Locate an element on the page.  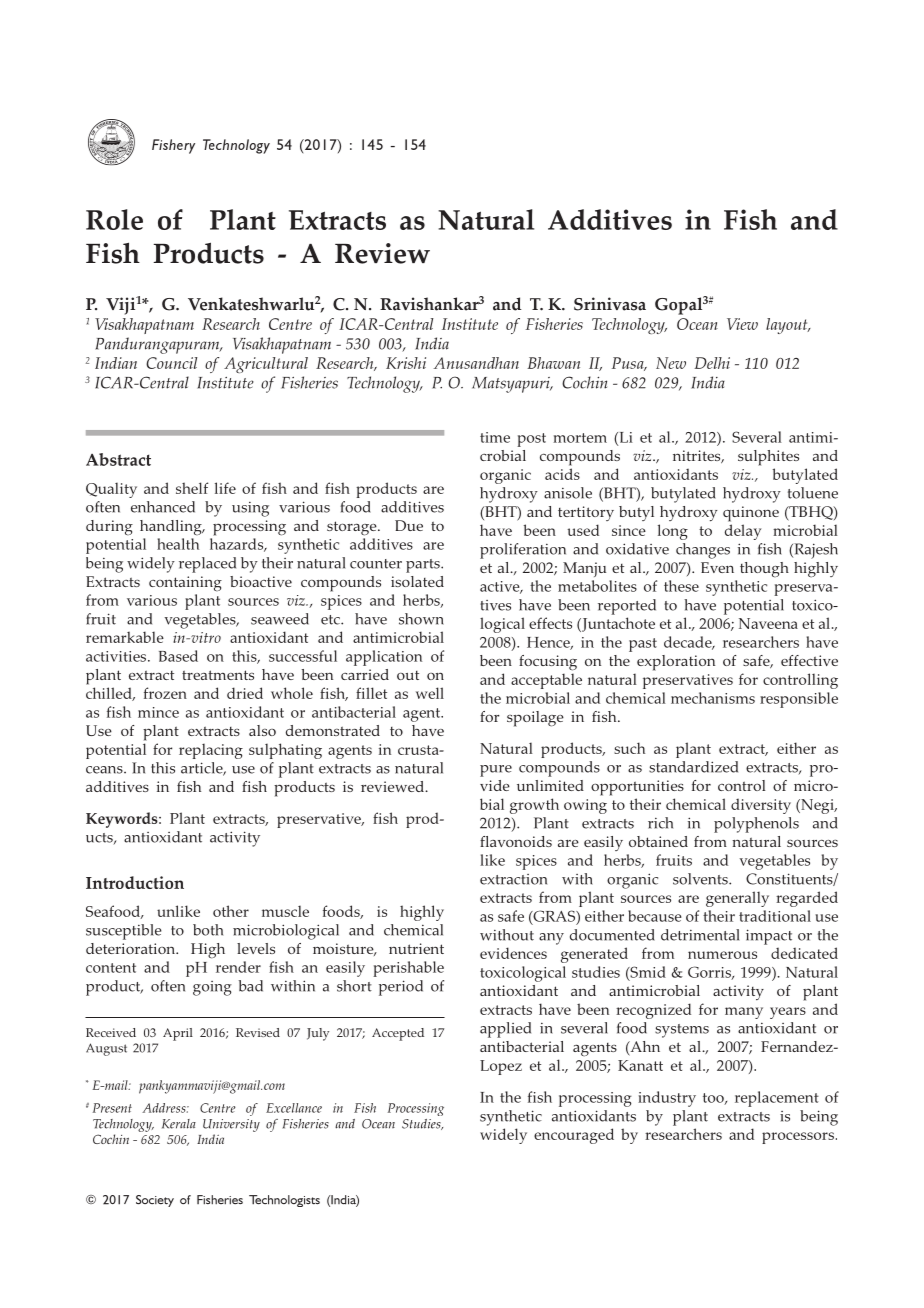
encouraged is located at coordinates (574, 1136).
